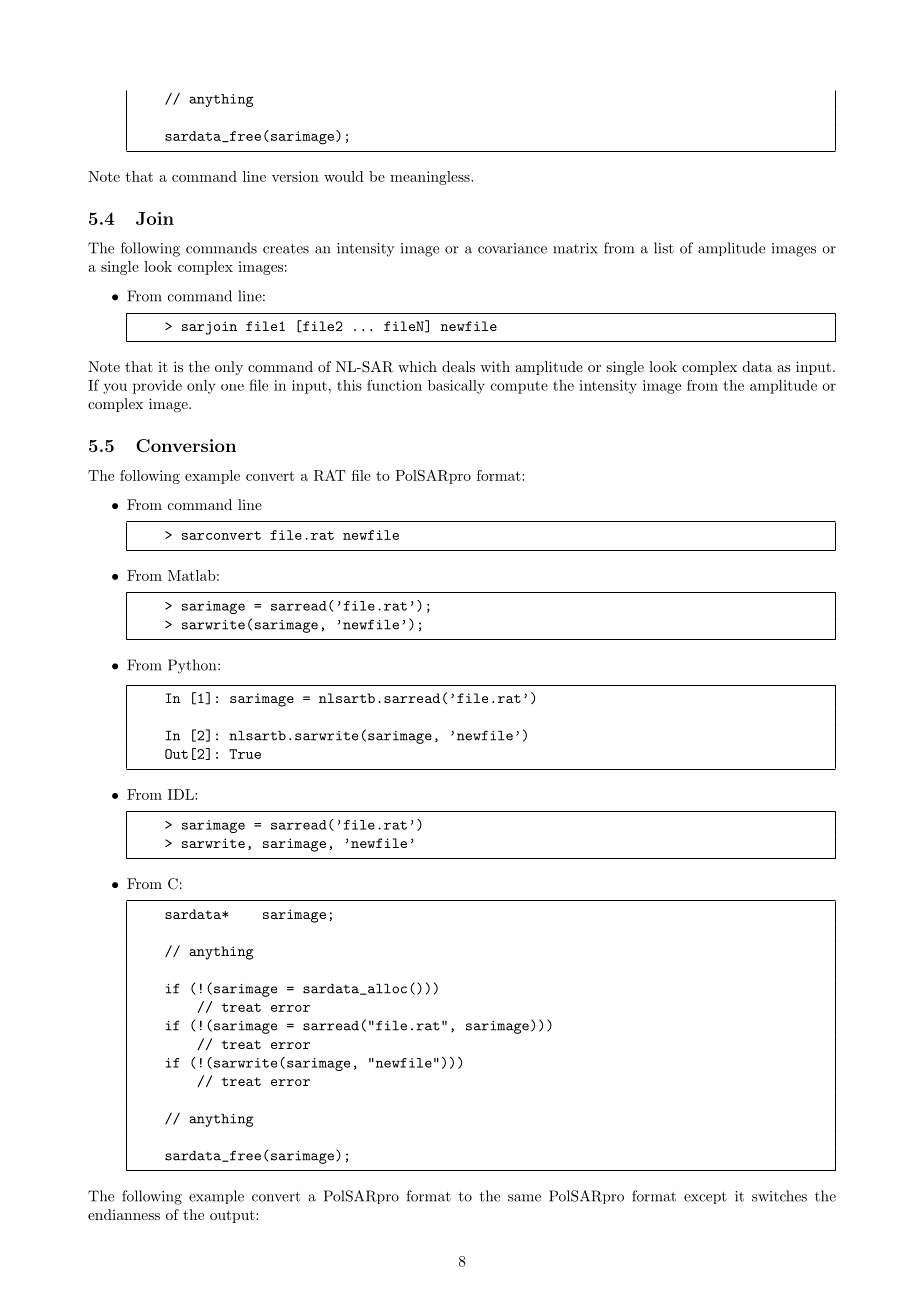 The height and width of the page is (1308, 924). Describe the element at coordinates (193, 666) in the page. I see `Python` at that location.
